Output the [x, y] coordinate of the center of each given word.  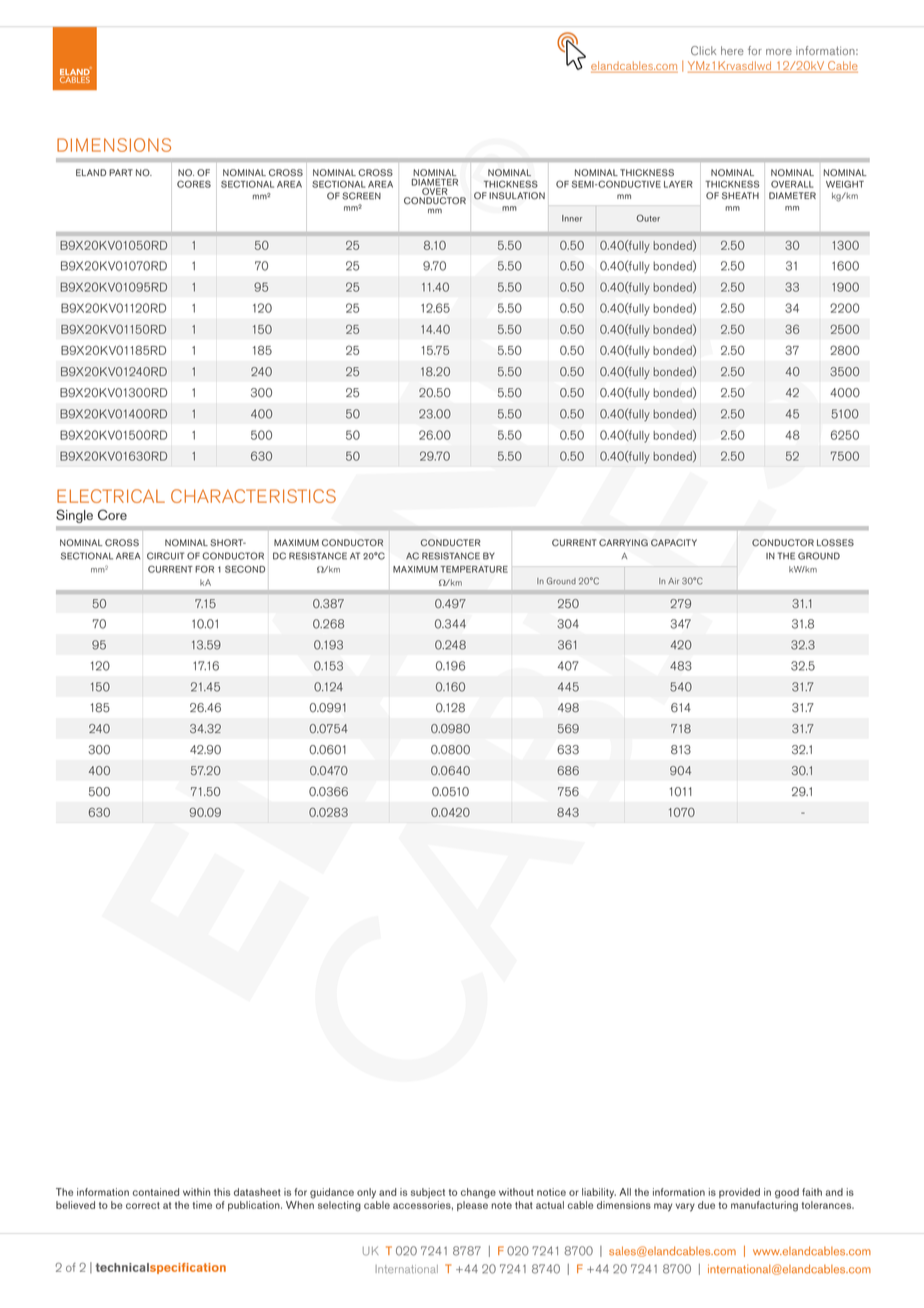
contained [156, 1192]
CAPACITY [674, 543]
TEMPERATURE [474, 569]
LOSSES [835, 543]
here [732, 50]
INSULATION [517, 196]
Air [673, 581]
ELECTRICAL [111, 496]
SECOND [245, 569]
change [478, 1193]
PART [121, 172]
